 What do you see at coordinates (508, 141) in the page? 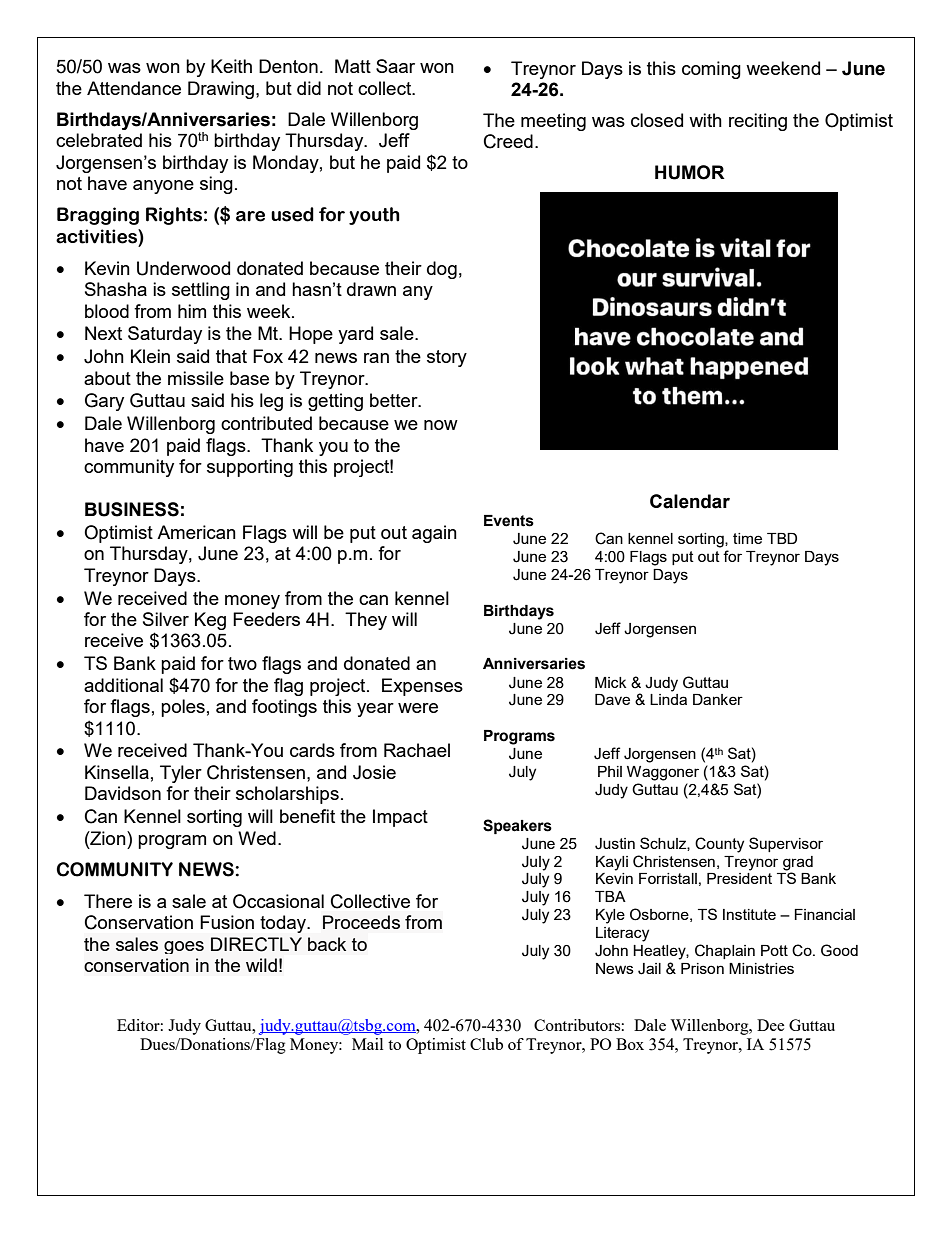
I see `Creed` at bounding box center [508, 141].
